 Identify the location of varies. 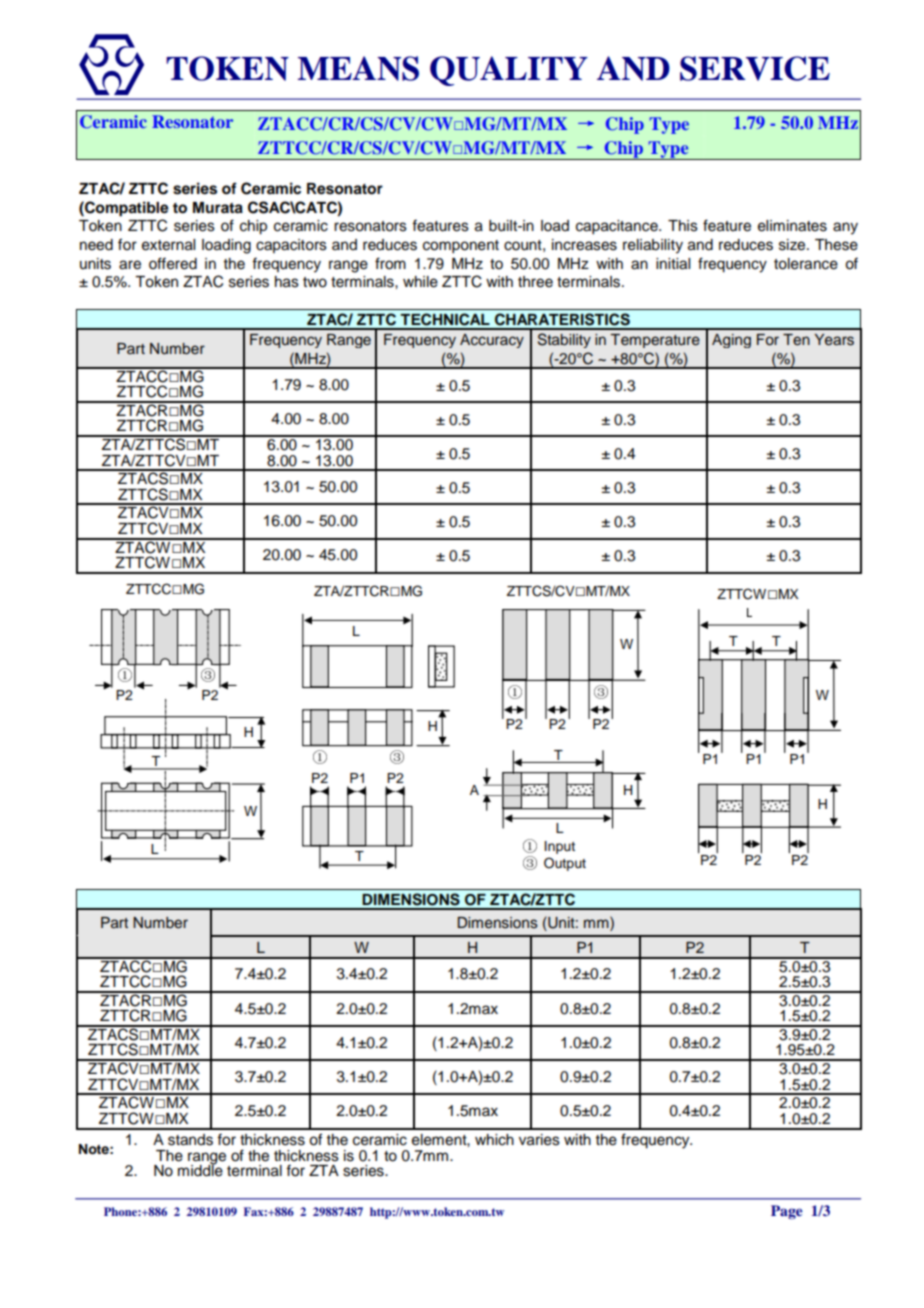
(539, 1140).
